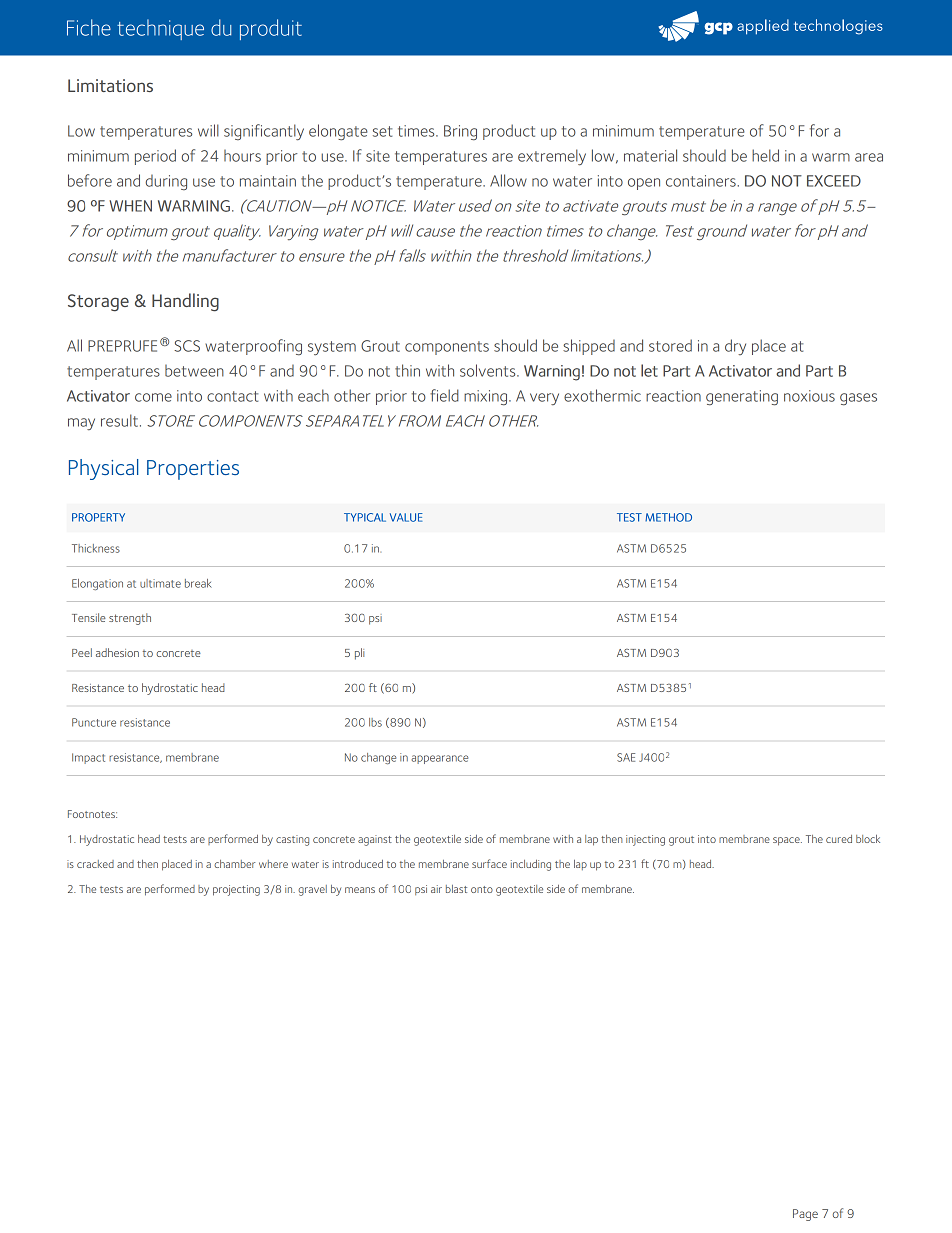 The height and width of the screenshot is (1233, 952). I want to click on technique, so click(160, 29).
